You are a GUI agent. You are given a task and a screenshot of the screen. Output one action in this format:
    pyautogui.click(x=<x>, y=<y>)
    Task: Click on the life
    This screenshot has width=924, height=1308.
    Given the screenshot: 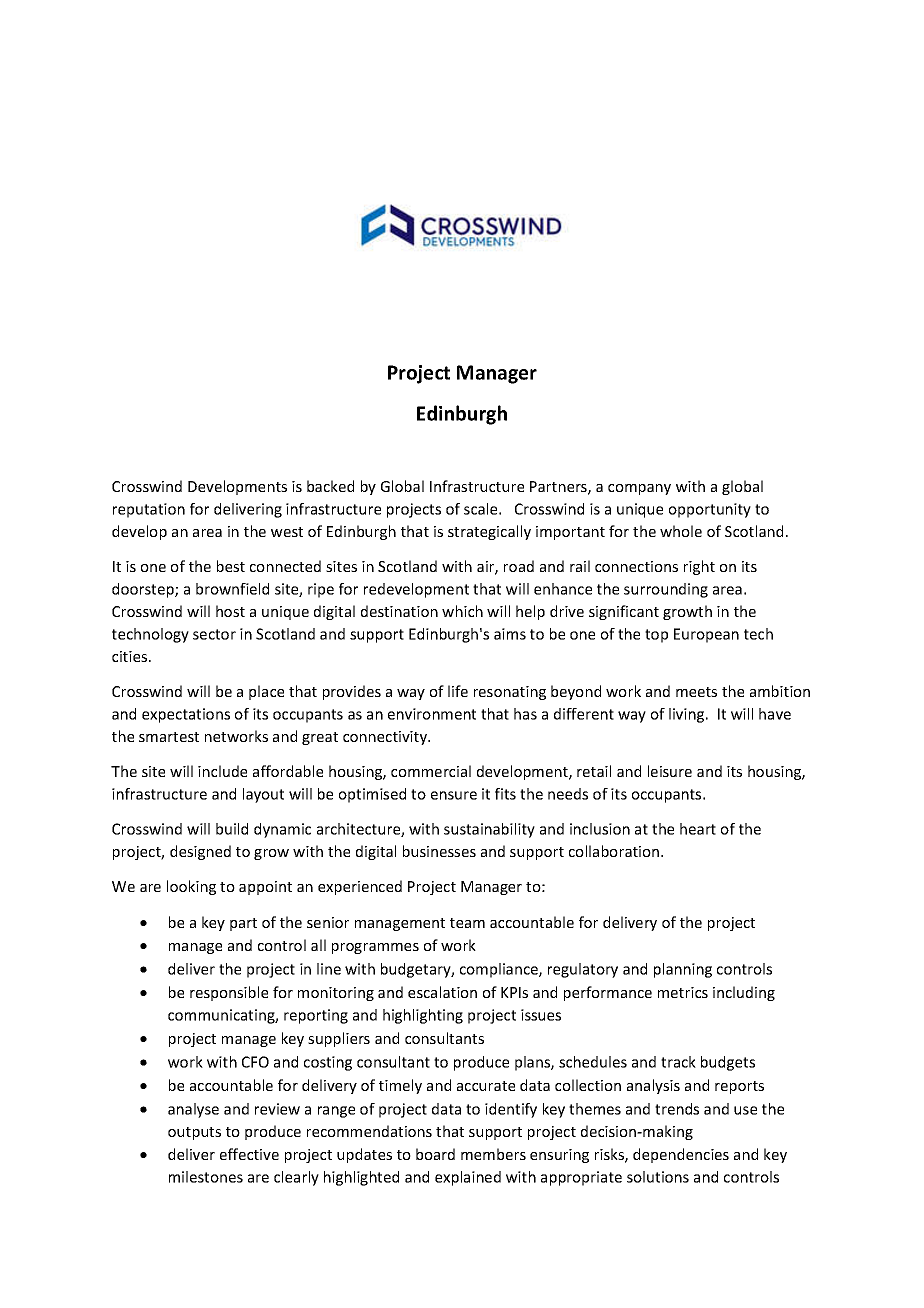 What is the action you would take?
    pyautogui.click(x=458, y=691)
